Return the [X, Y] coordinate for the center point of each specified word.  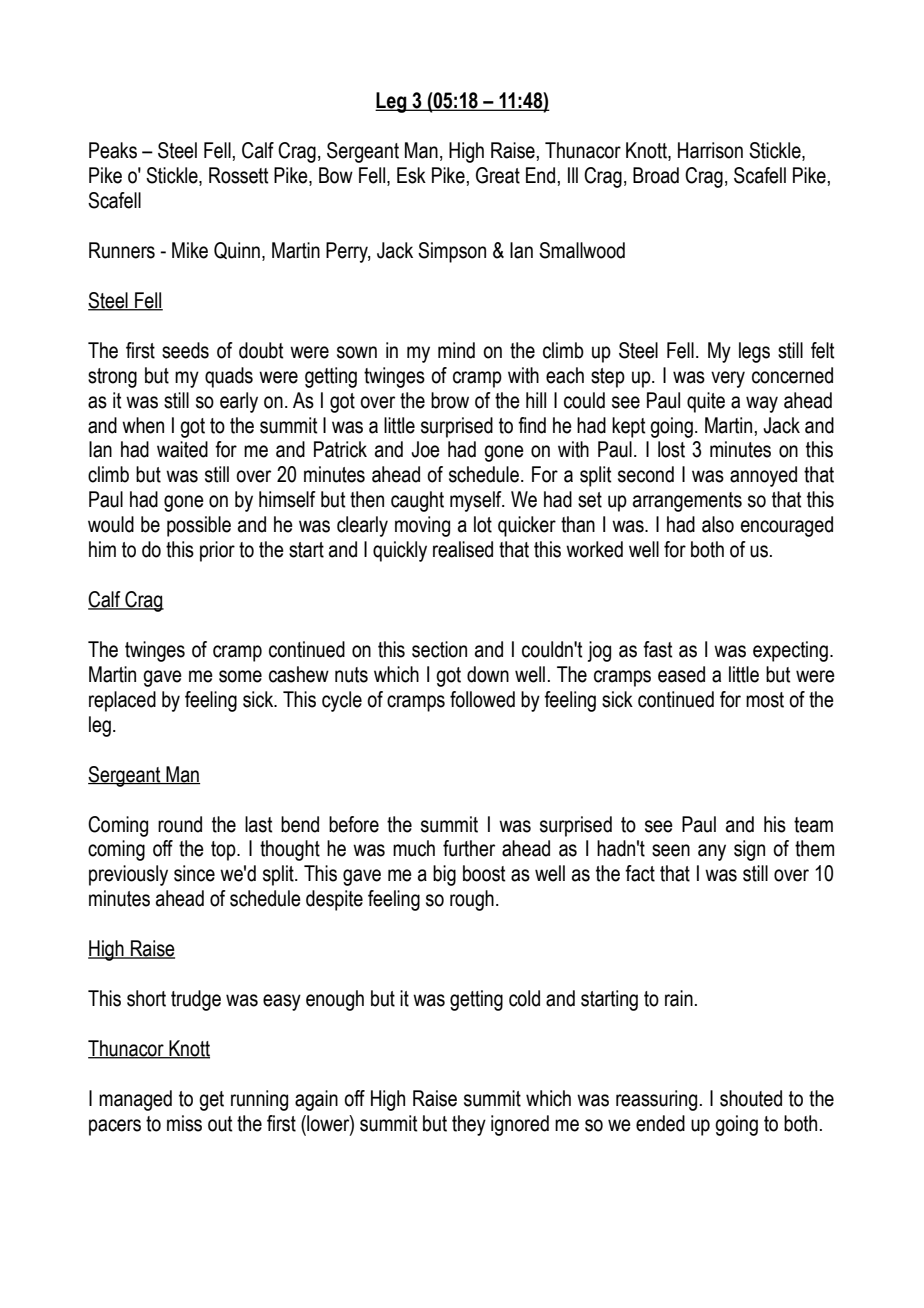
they [469, 1125]
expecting [790, 651]
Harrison [710, 150]
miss [184, 1123]
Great [498, 175]
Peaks [113, 150]
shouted [751, 1098]
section [439, 649]
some [240, 676]
